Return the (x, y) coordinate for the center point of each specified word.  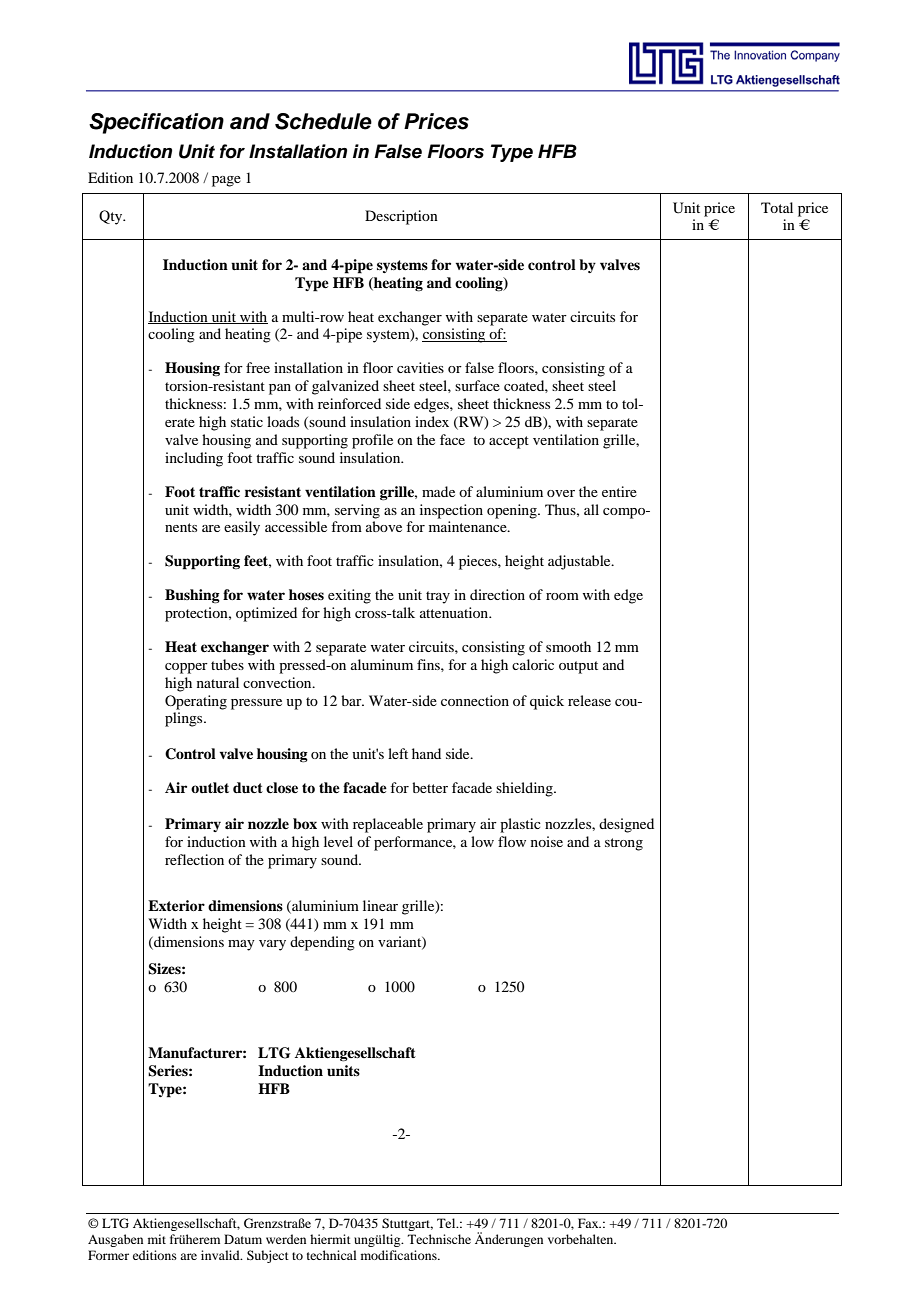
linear (380, 905)
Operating (196, 702)
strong (624, 844)
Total (777, 207)
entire (619, 491)
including (194, 459)
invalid (221, 1255)
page (226, 181)
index (432, 421)
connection (475, 700)
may (241, 945)
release (589, 700)
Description (401, 217)
